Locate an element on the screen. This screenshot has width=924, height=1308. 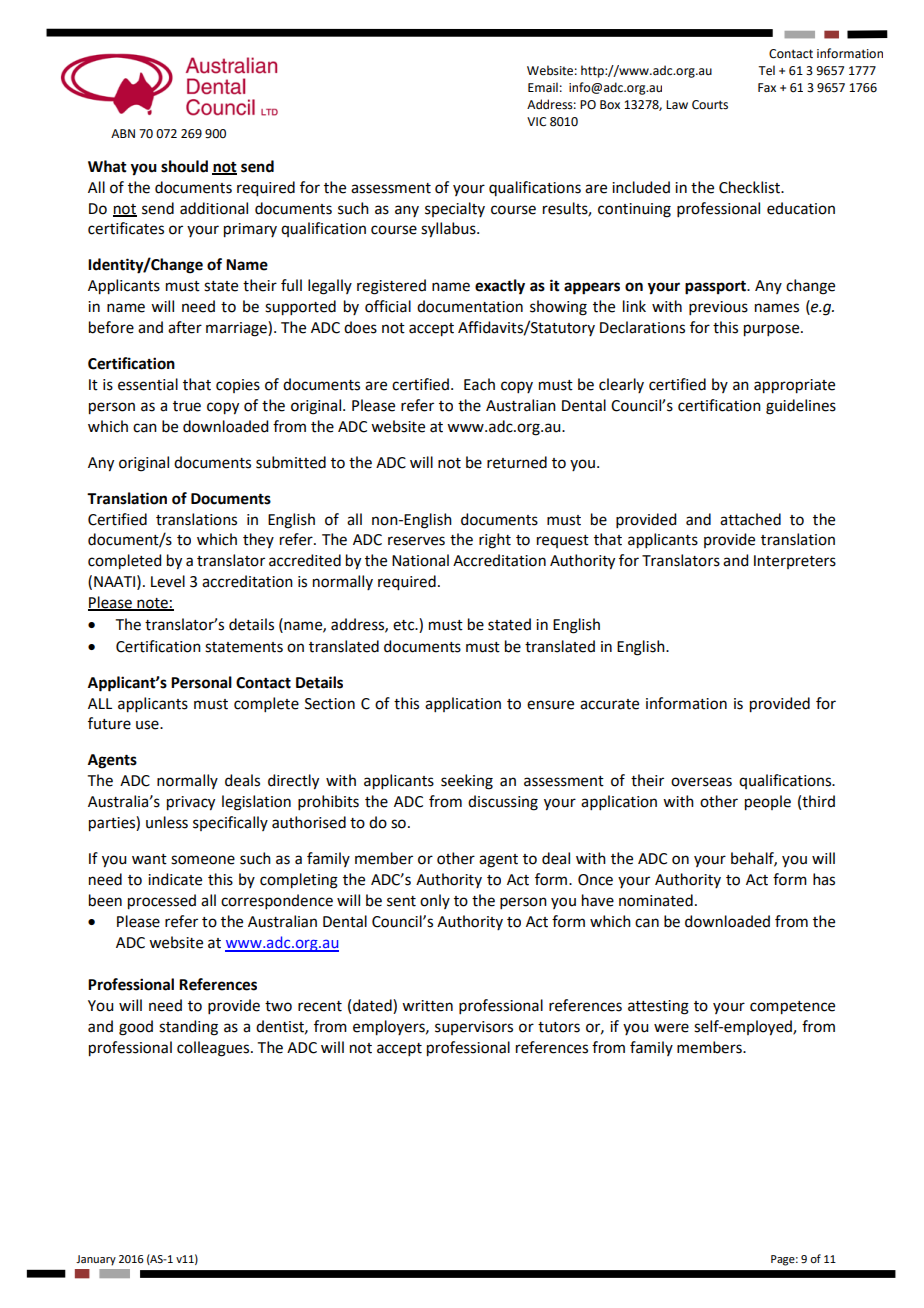
Courts is located at coordinates (710, 105).
